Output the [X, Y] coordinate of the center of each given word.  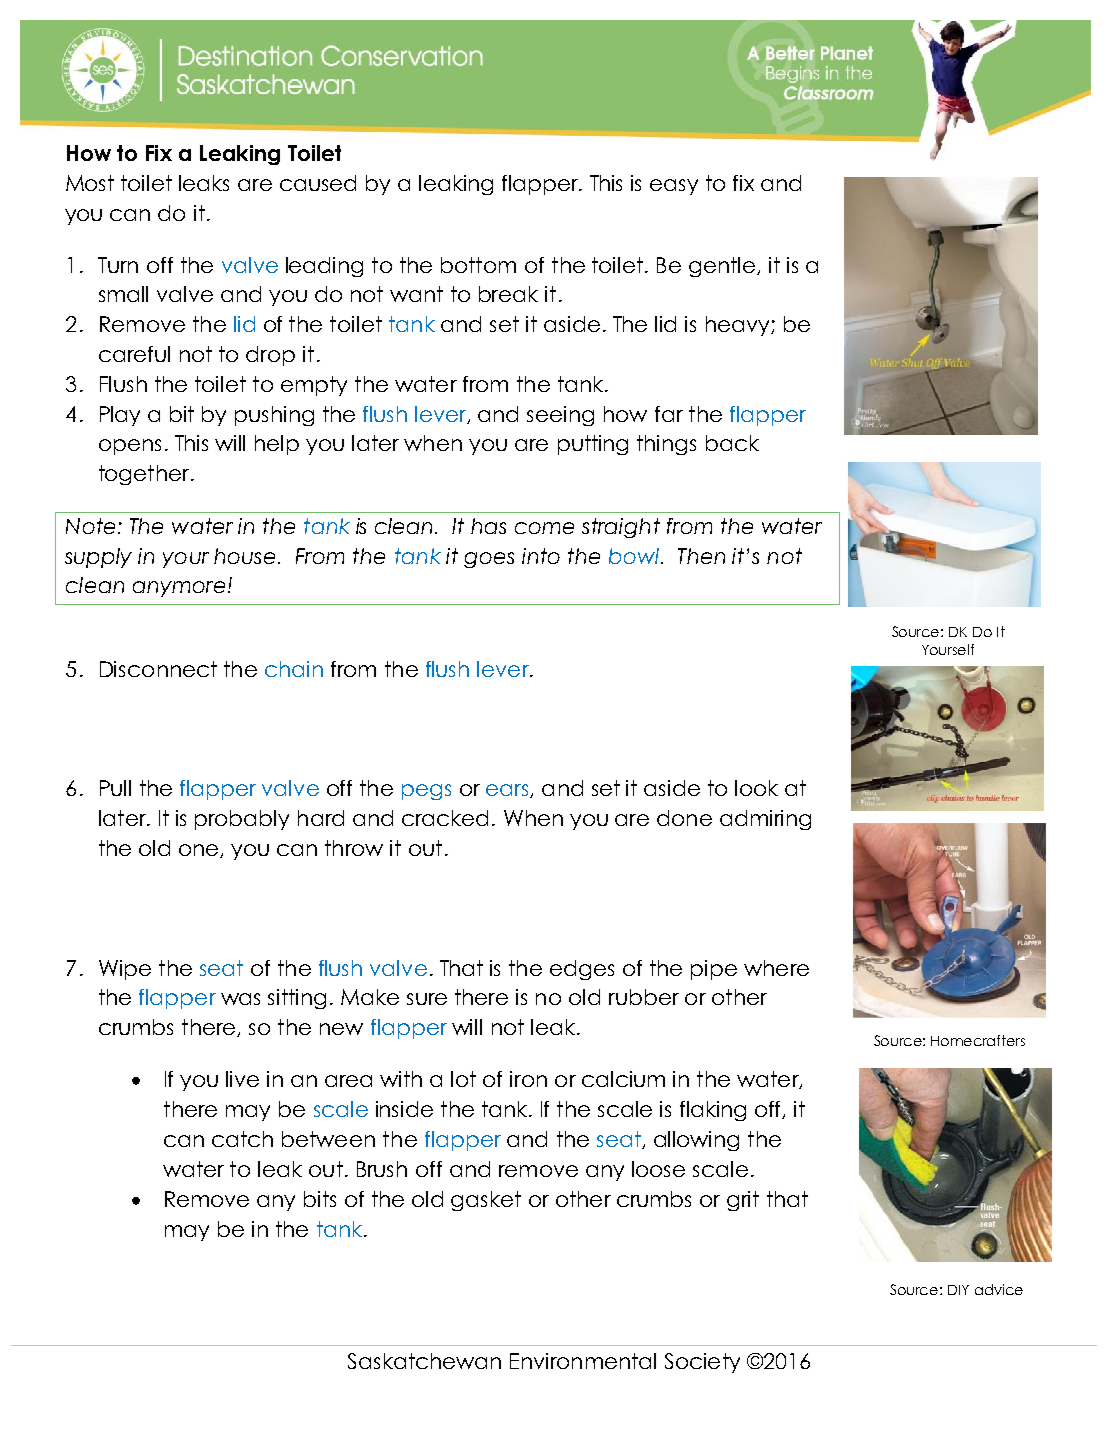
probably [242, 820]
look [756, 788]
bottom [478, 265]
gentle [723, 267]
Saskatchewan [424, 1361]
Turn [118, 265]
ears [508, 791]
